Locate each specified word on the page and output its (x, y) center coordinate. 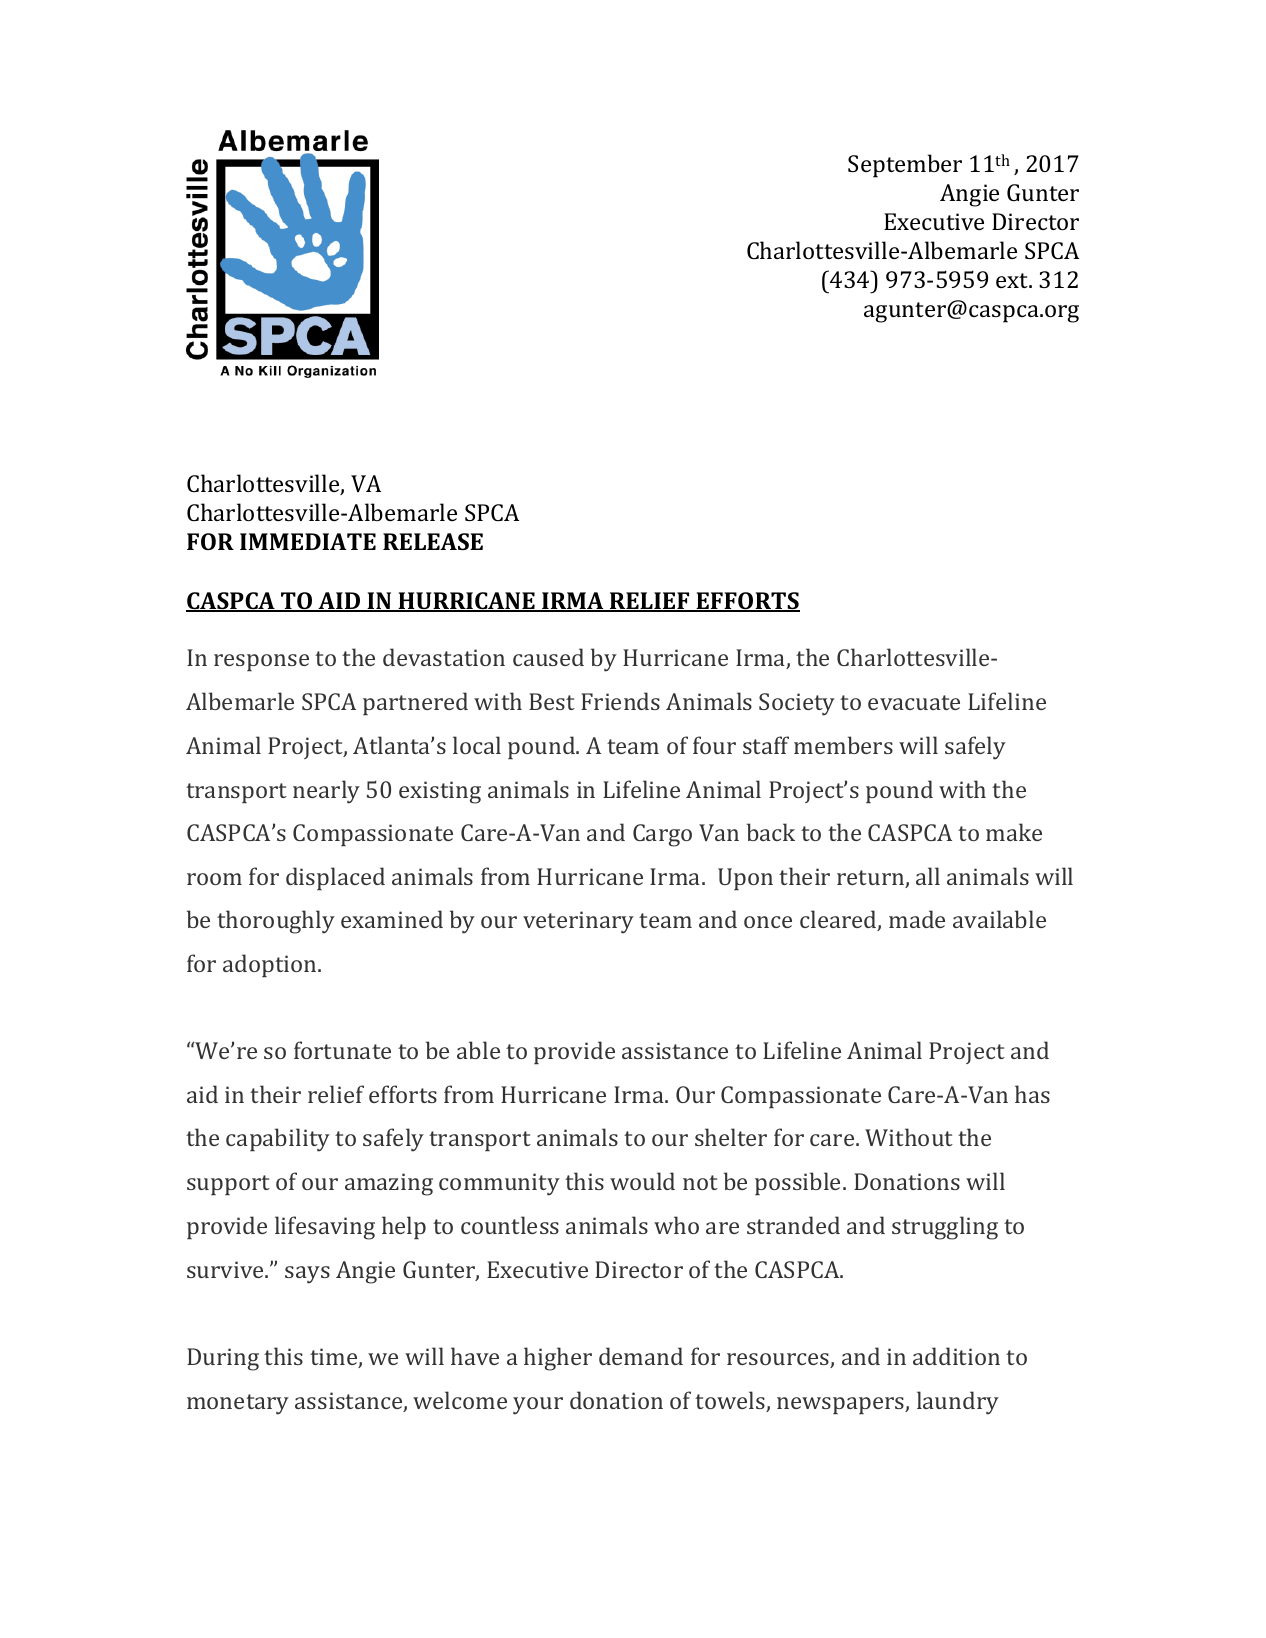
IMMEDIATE (308, 541)
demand (641, 1356)
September (905, 166)
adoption (271, 965)
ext (1013, 280)
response (261, 662)
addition (956, 1356)
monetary (238, 1404)
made (917, 919)
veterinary (578, 922)
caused (548, 657)
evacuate (914, 702)
